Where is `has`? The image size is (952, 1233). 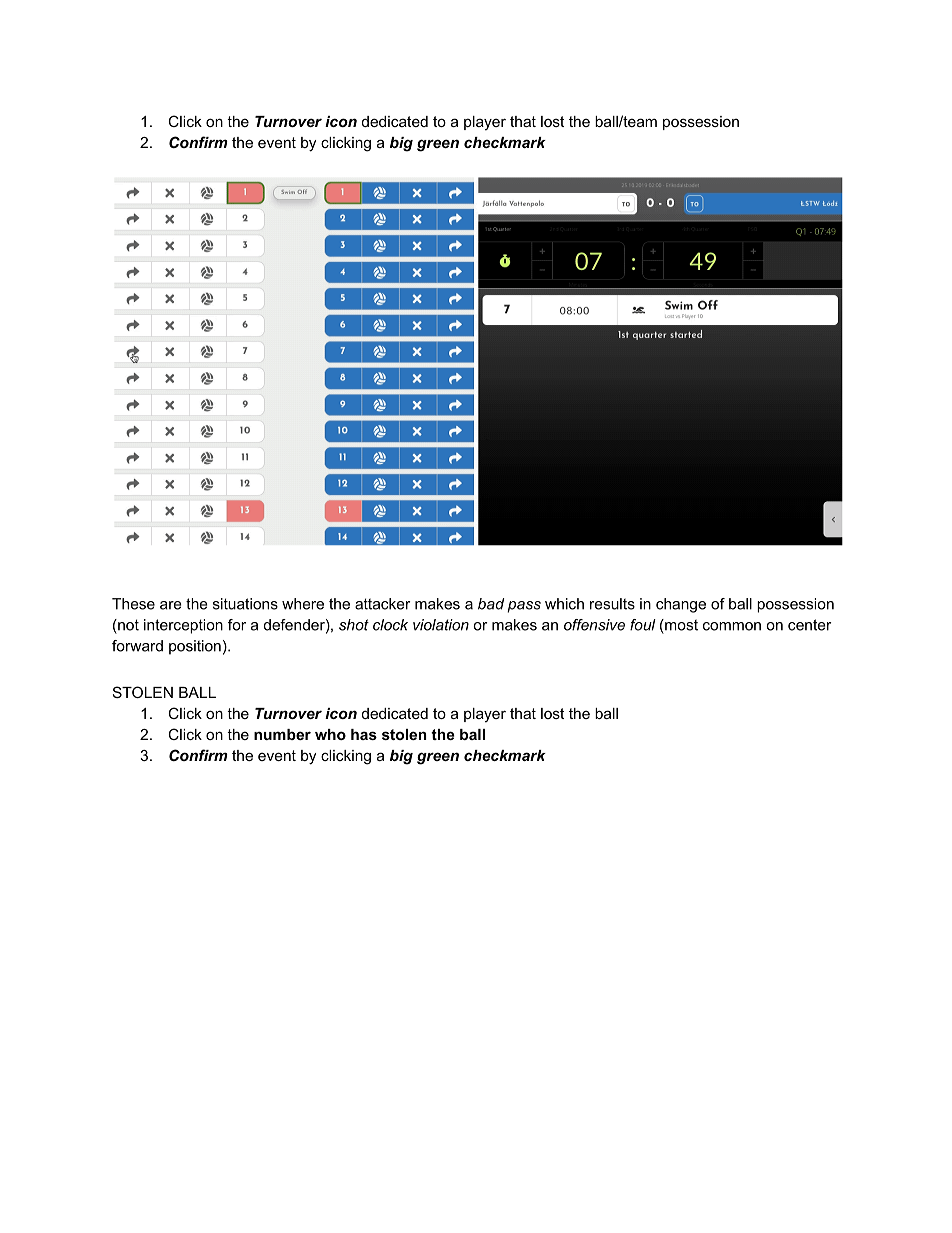 has is located at coordinates (364, 734).
